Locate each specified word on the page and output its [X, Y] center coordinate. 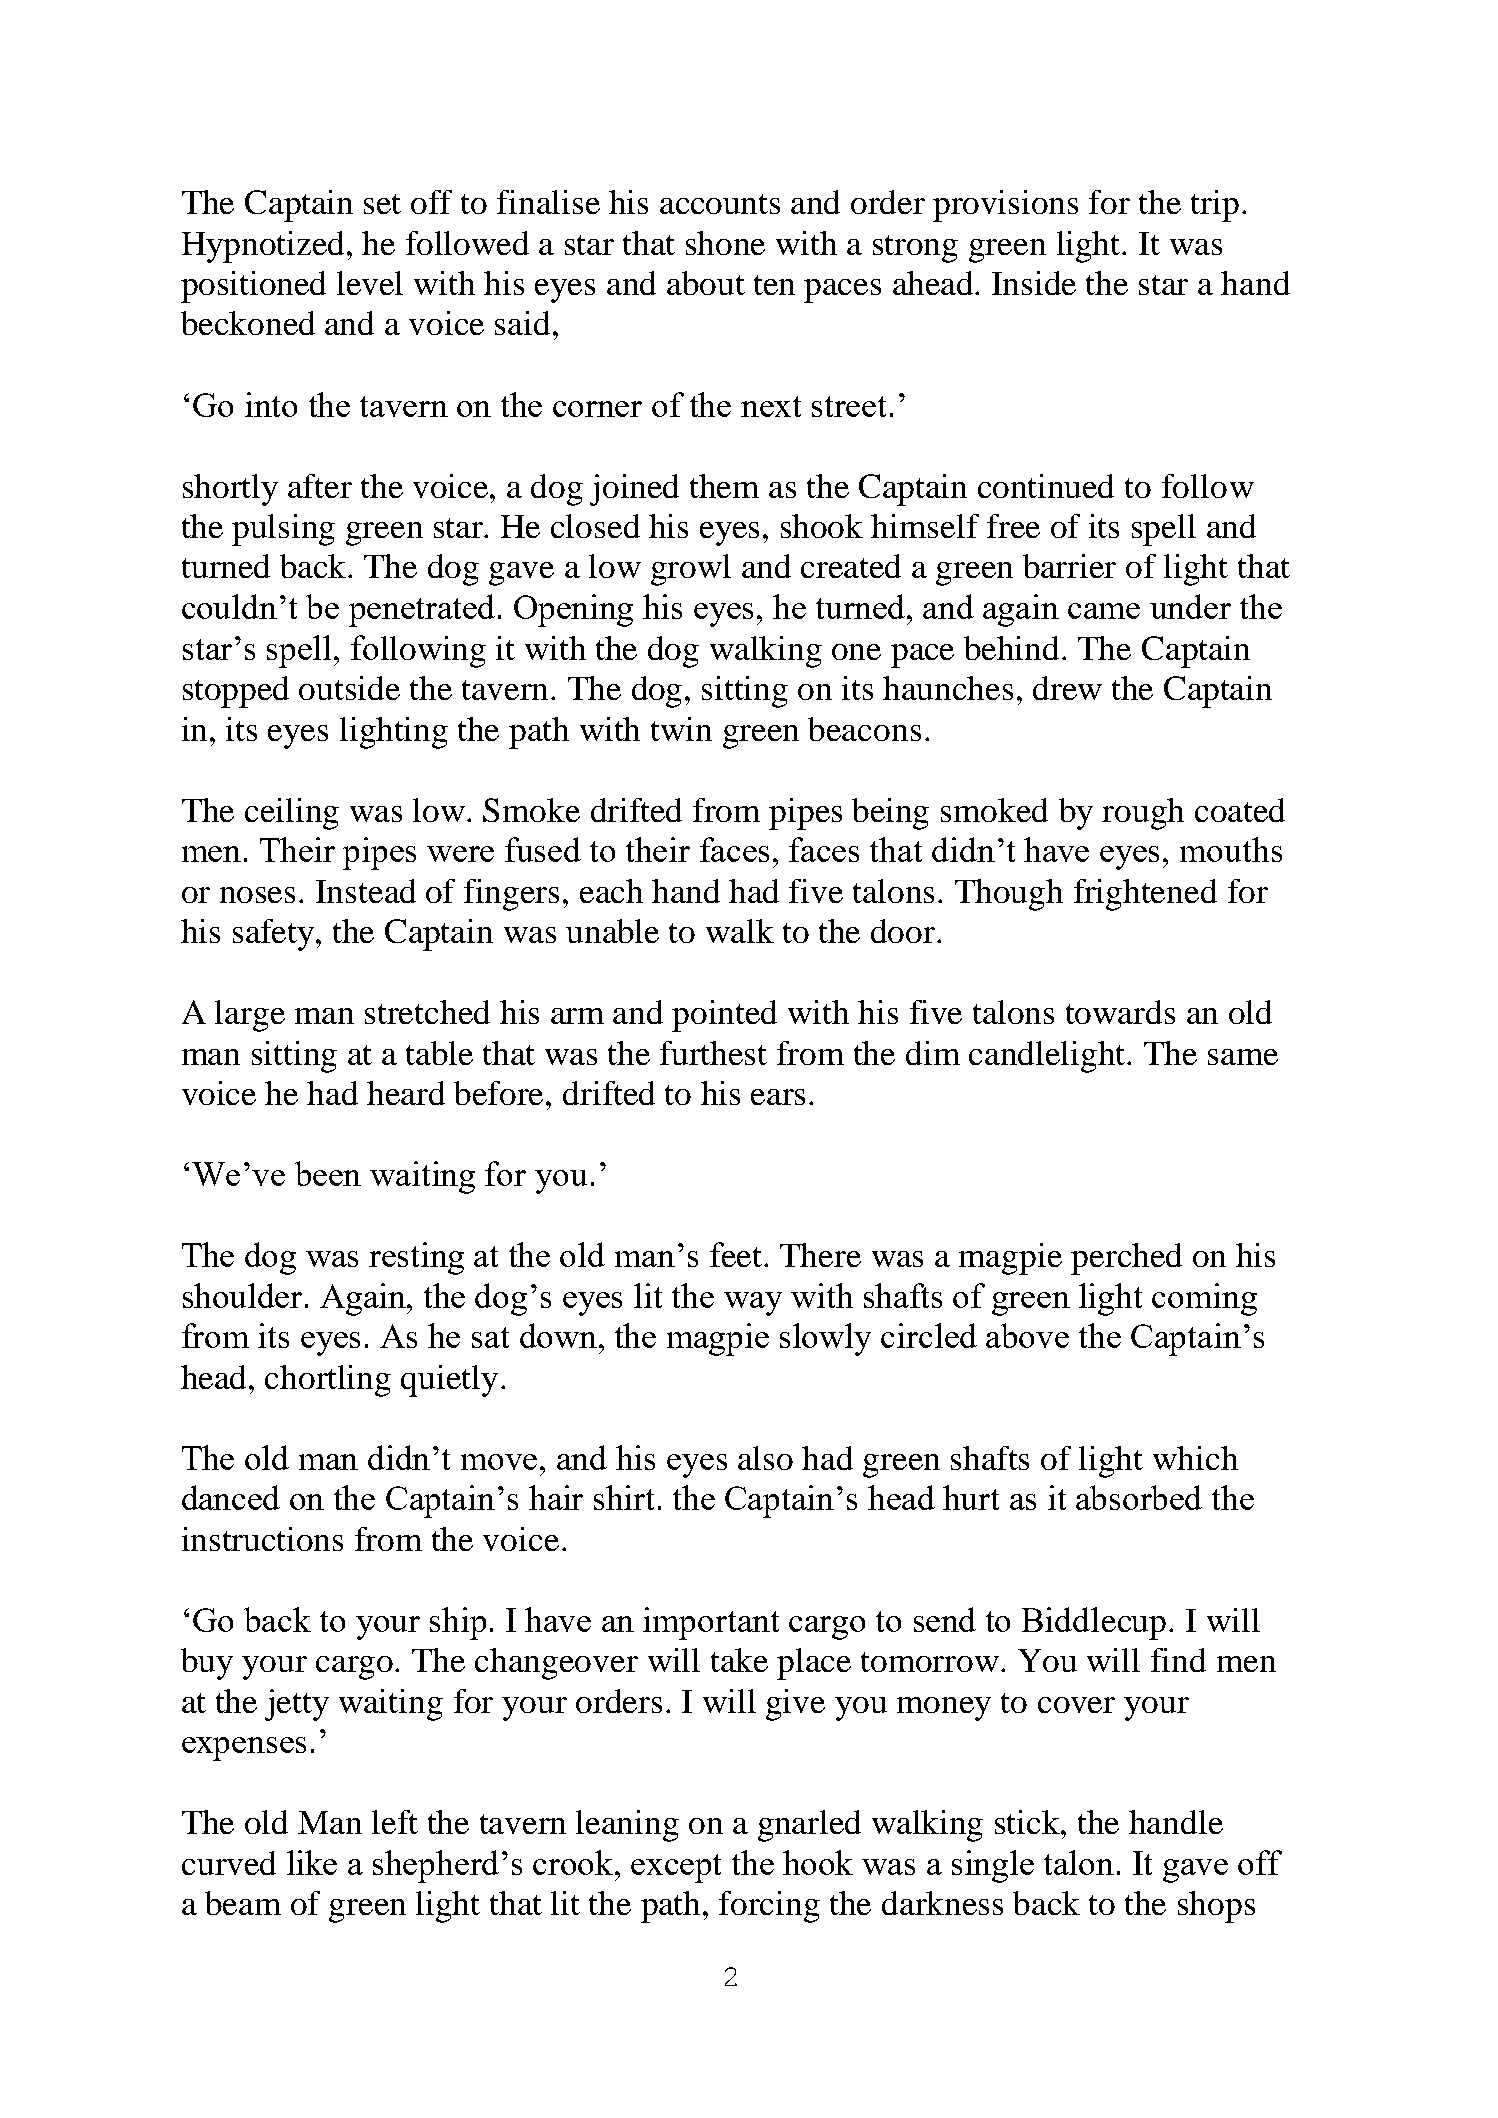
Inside [1034, 283]
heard [406, 1093]
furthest [713, 1053]
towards [1120, 1012]
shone [725, 243]
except [676, 1868]
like [312, 1862]
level [370, 283]
